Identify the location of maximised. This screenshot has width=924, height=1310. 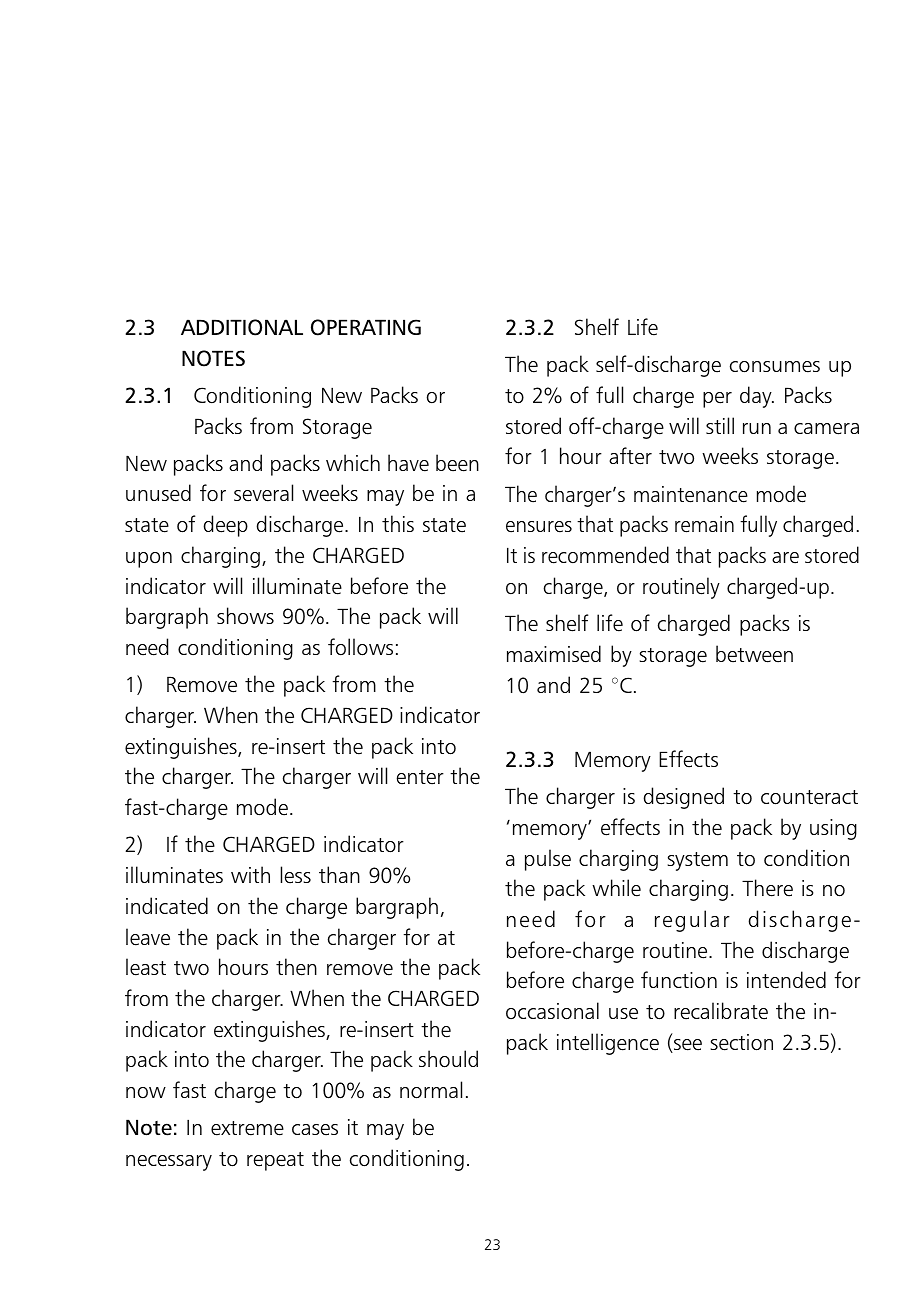
(554, 654).
